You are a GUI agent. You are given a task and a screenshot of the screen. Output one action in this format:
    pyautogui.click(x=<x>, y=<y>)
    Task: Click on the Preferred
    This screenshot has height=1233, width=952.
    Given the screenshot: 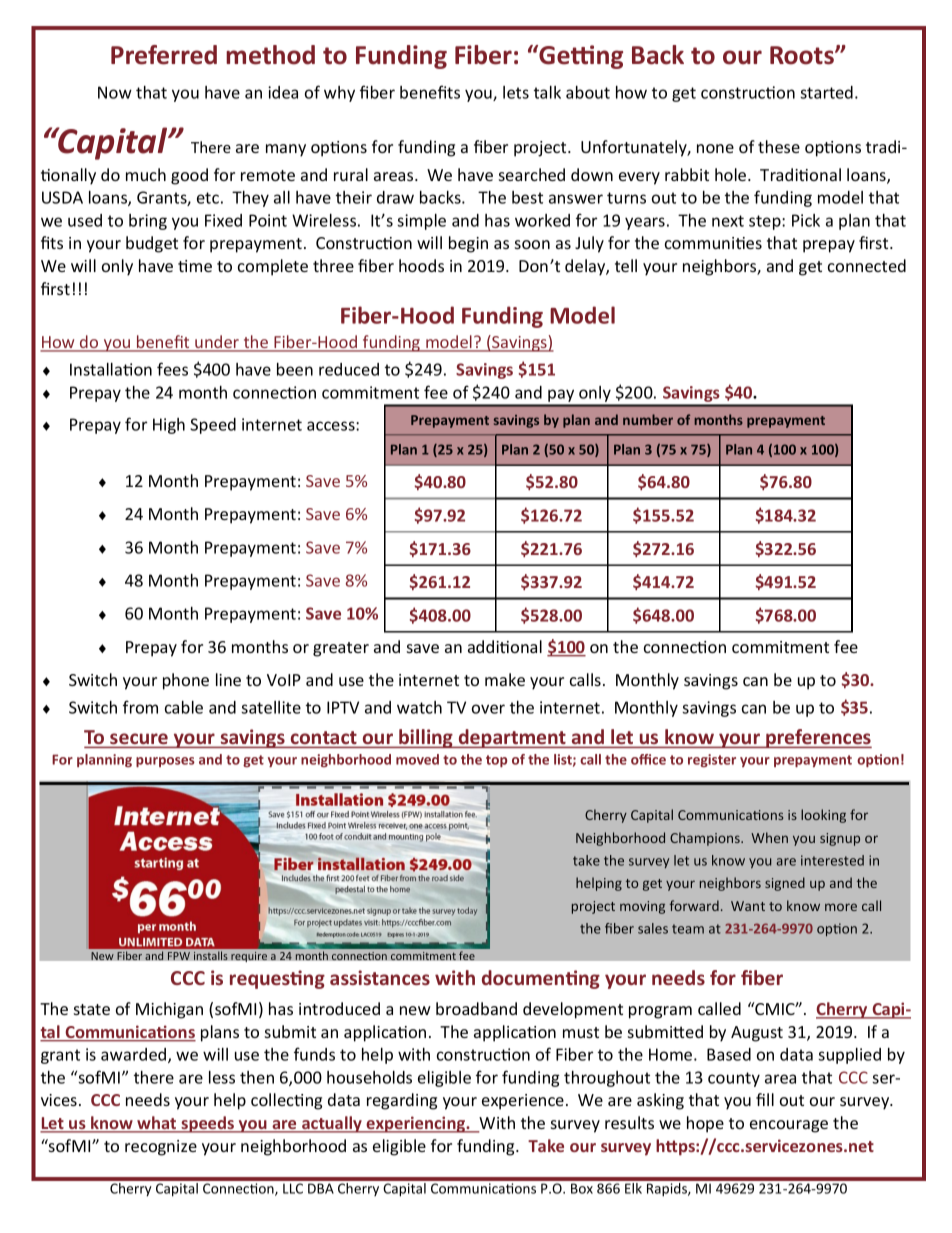 What is the action you would take?
    pyautogui.click(x=164, y=55)
